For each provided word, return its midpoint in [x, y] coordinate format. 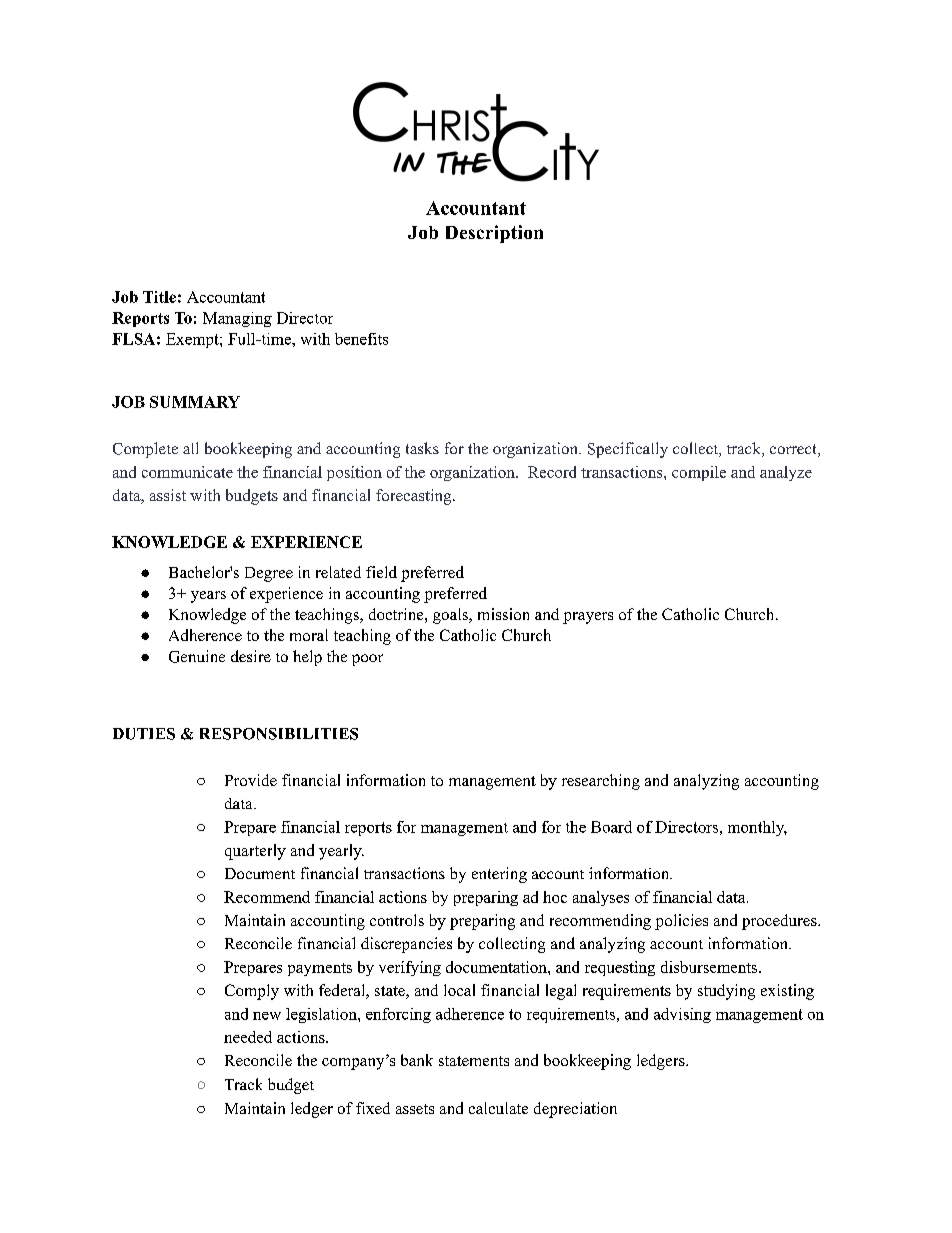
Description [494, 234]
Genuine [197, 656]
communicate [187, 472]
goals [451, 616]
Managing [237, 319]
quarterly [255, 852]
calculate [498, 1108]
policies [681, 922]
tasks [422, 448]
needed [248, 1037]
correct [794, 450]
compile [699, 473]
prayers [588, 618]
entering [499, 875]
